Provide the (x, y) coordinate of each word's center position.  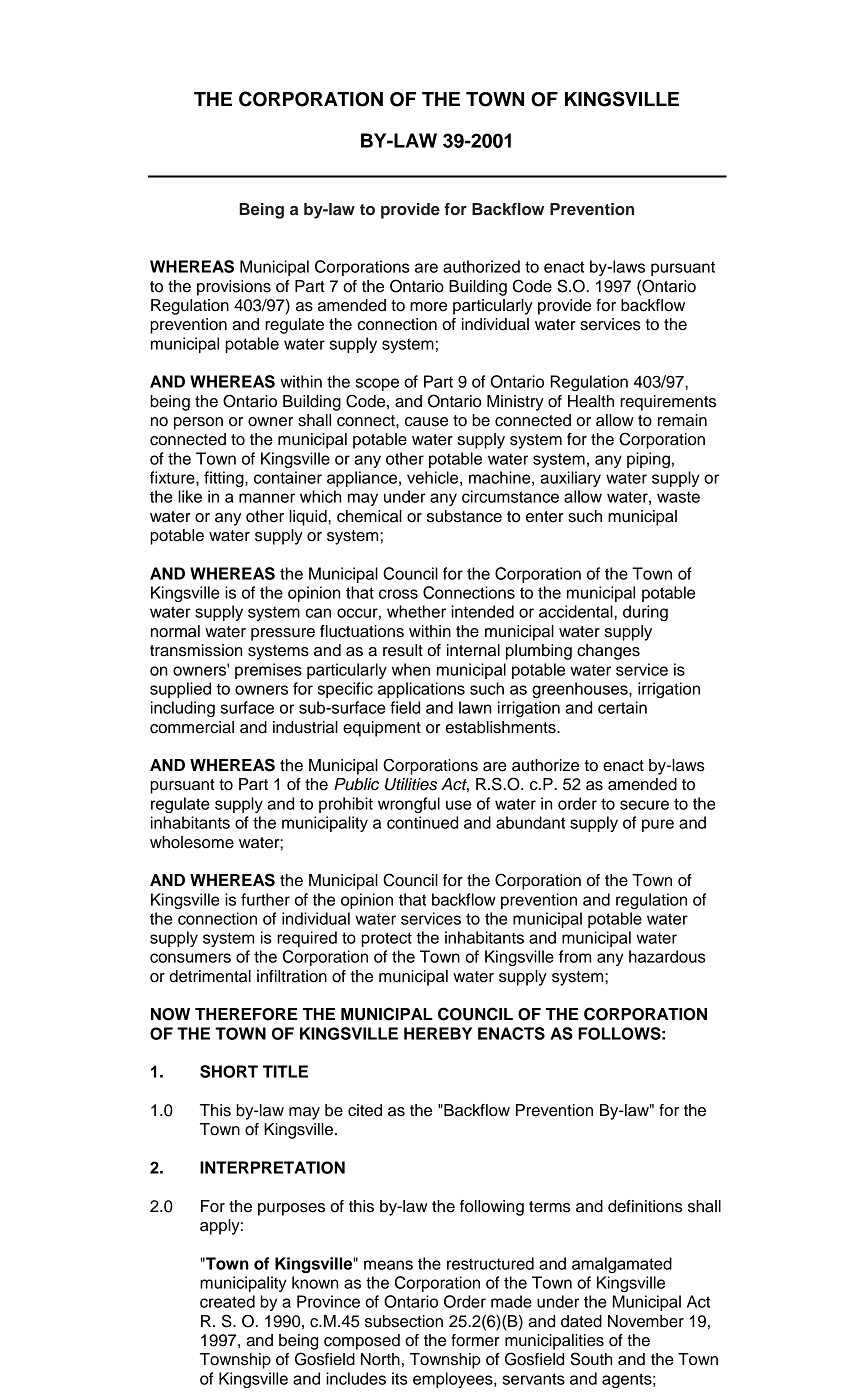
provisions (234, 288)
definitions (645, 1206)
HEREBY (438, 1033)
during (645, 613)
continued (422, 822)
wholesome (192, 842)
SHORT (229, 1071)
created (227, 1301)
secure (644, 805)
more (428, 307)
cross (398, 594)
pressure (283, 634)
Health (591, 401)
